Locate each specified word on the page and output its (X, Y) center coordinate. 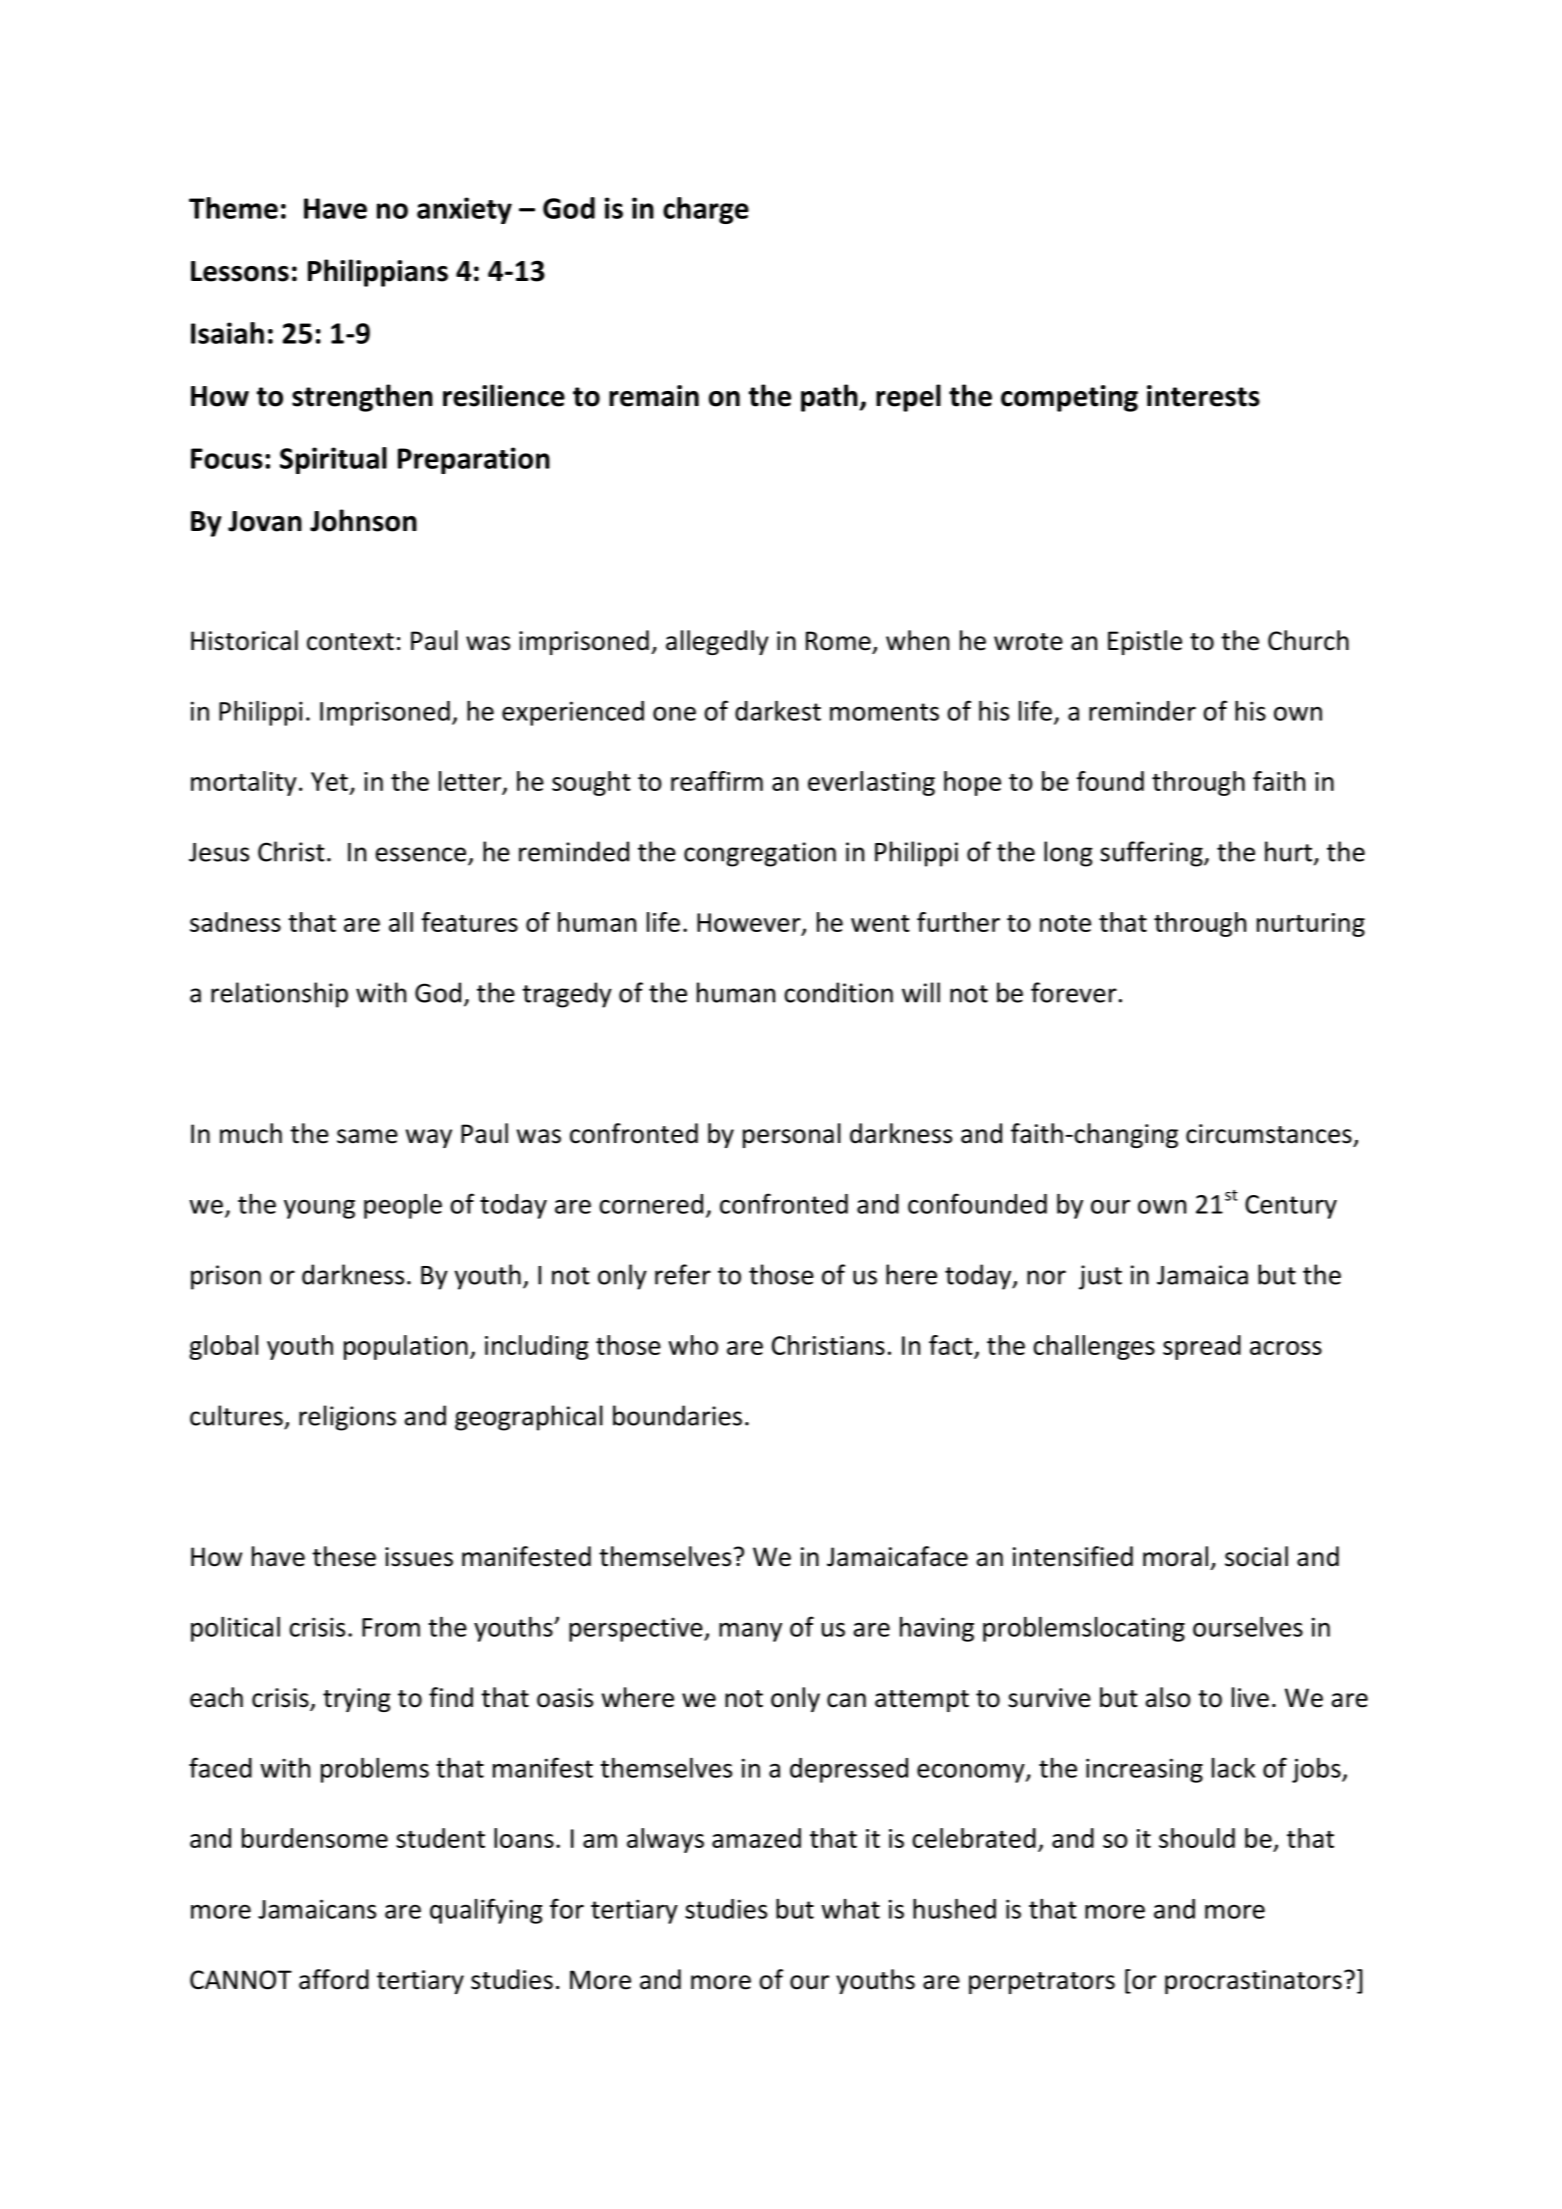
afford (334, 1979)
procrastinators (1253, 1982)
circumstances (1269, 1134)
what (851, 1909)
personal (792, 1135)
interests (1203, 396)
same (367, 1136)
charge (706, 210)
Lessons (240, 271)
